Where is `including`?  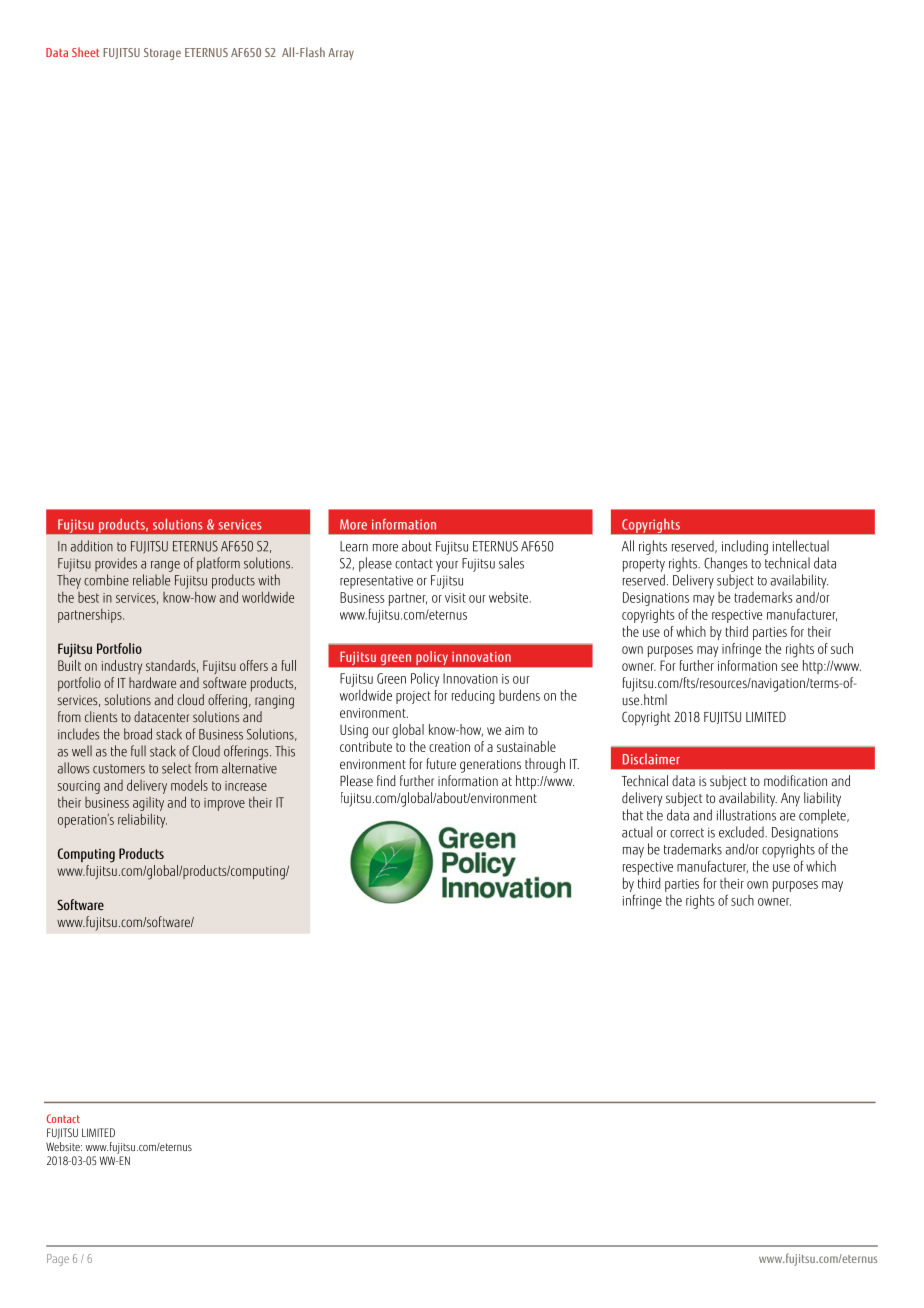 including is located at coordinates (745, 547).
